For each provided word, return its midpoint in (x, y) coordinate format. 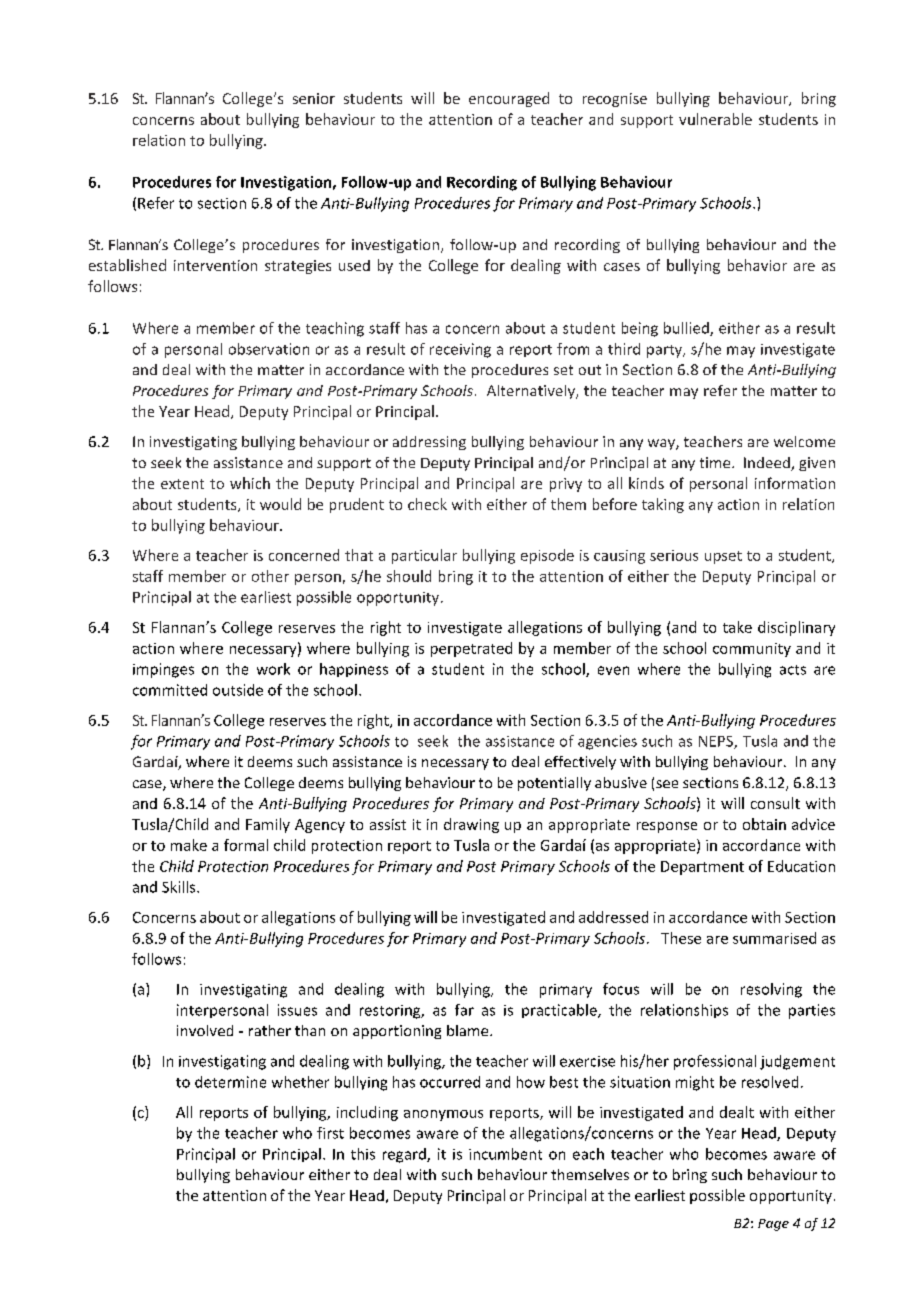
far (464, 1010)
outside (238, 690)
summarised (774, 938)
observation (269, 349)
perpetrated (471, 649)
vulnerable (715, 119)
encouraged (509, 99)
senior (314, 98)
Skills (180, 887)
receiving (460, 350)
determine (230, 1082)
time (716, 462)
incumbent (505, 1154)
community (752, 650)
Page (773, 1225)
